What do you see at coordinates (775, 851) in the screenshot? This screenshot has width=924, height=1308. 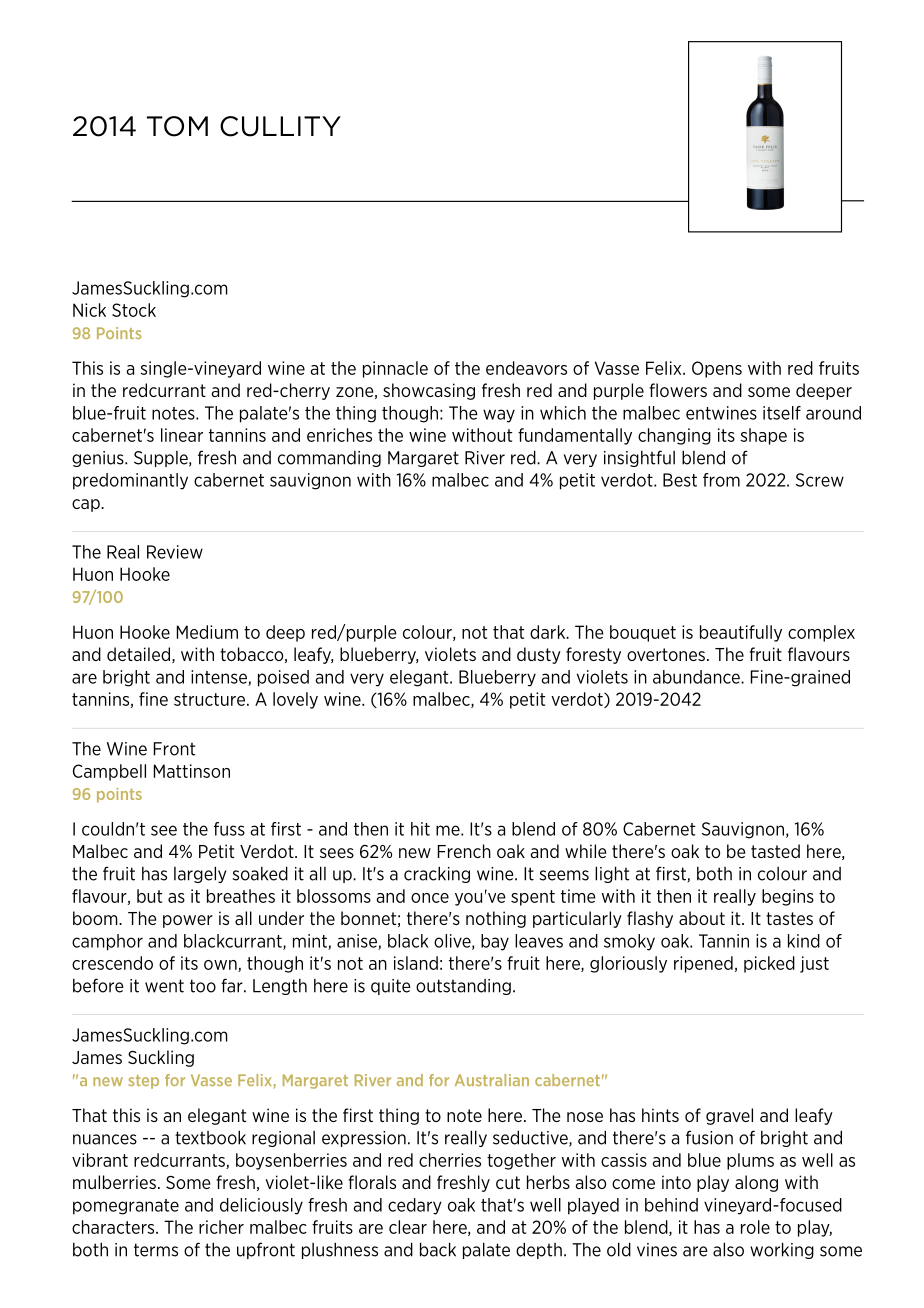 I see `tasted` at bounding box center [775, 851].
